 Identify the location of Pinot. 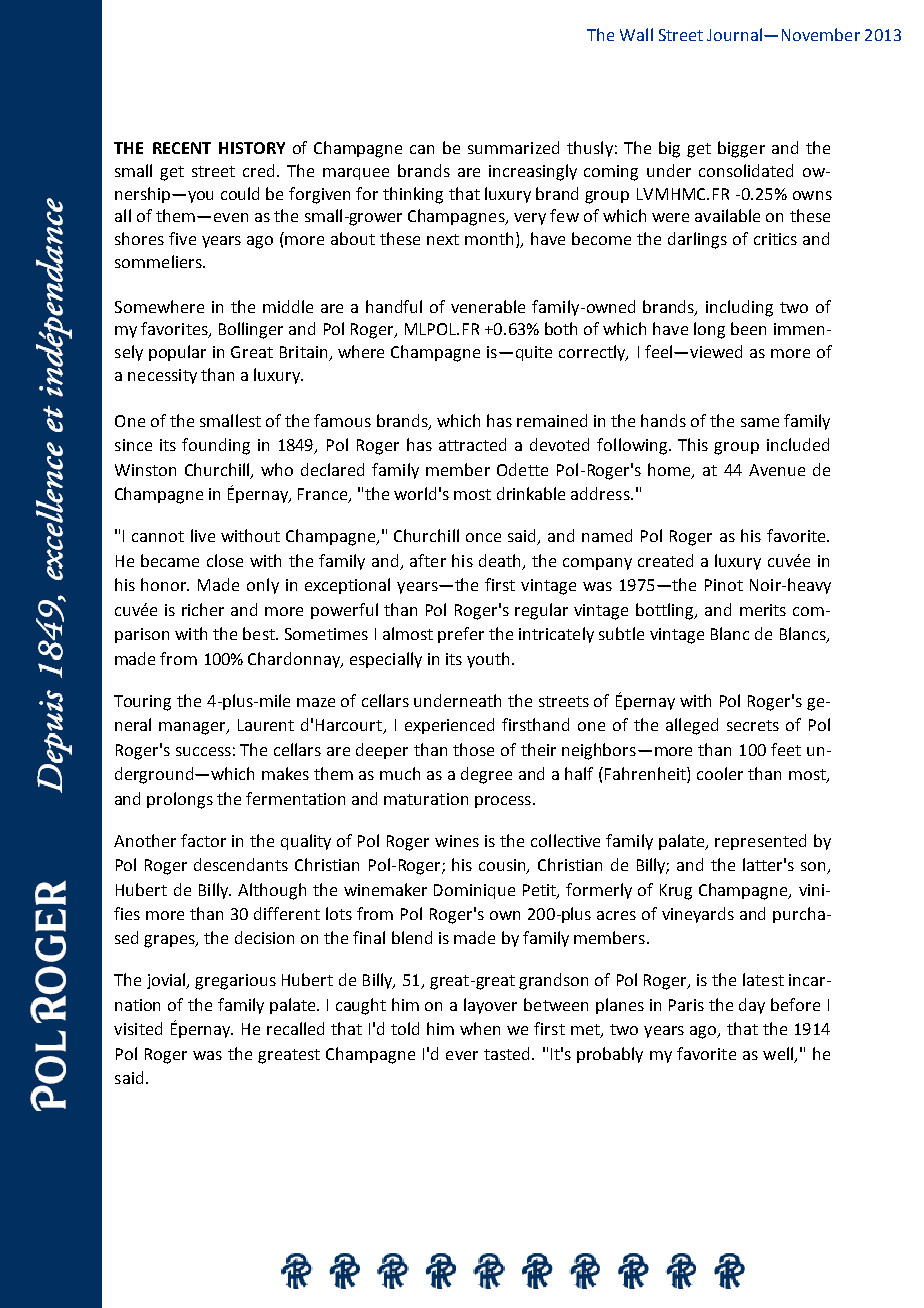
(724, 585).
